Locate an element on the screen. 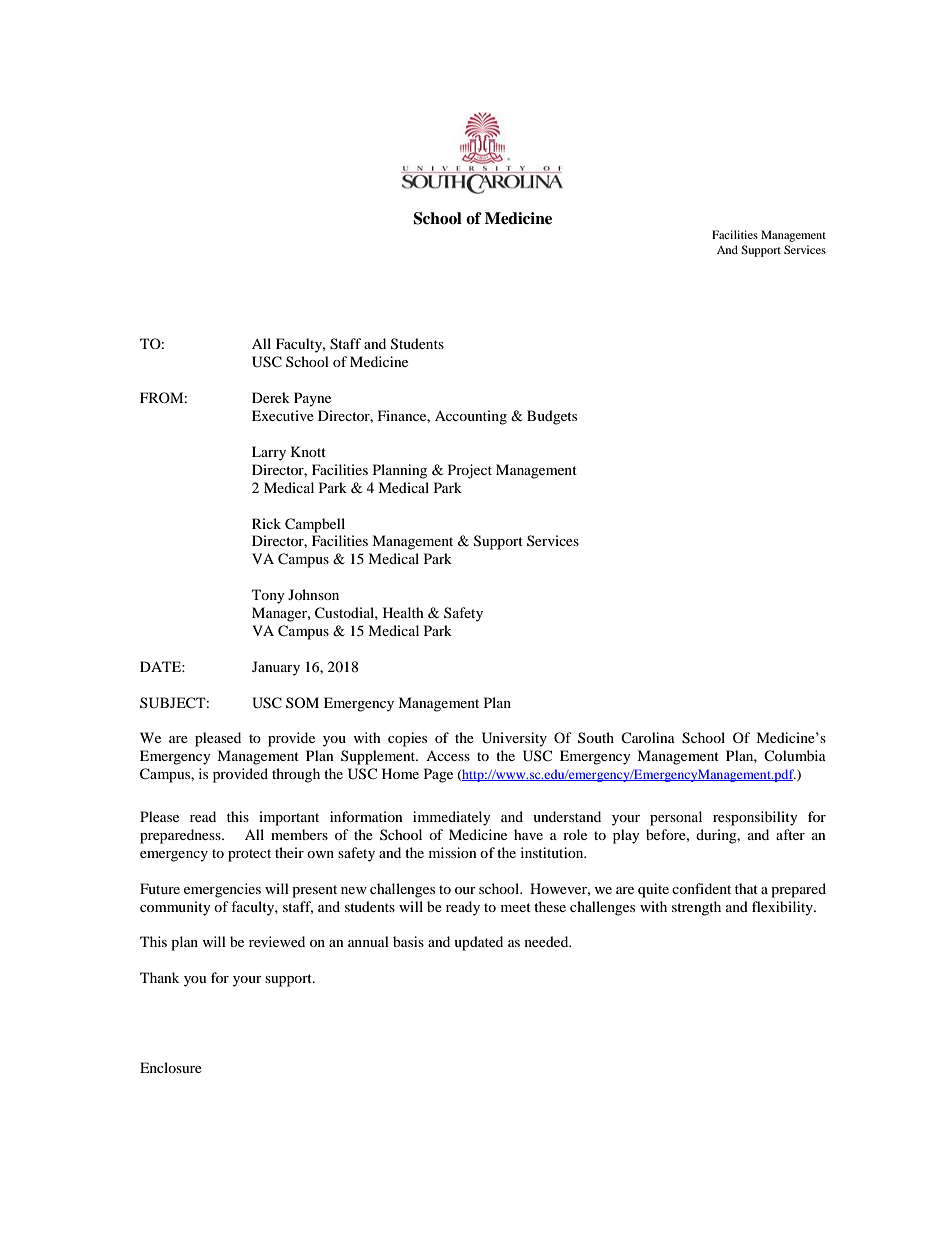  Budgets is located at coordinates (552, 417).
